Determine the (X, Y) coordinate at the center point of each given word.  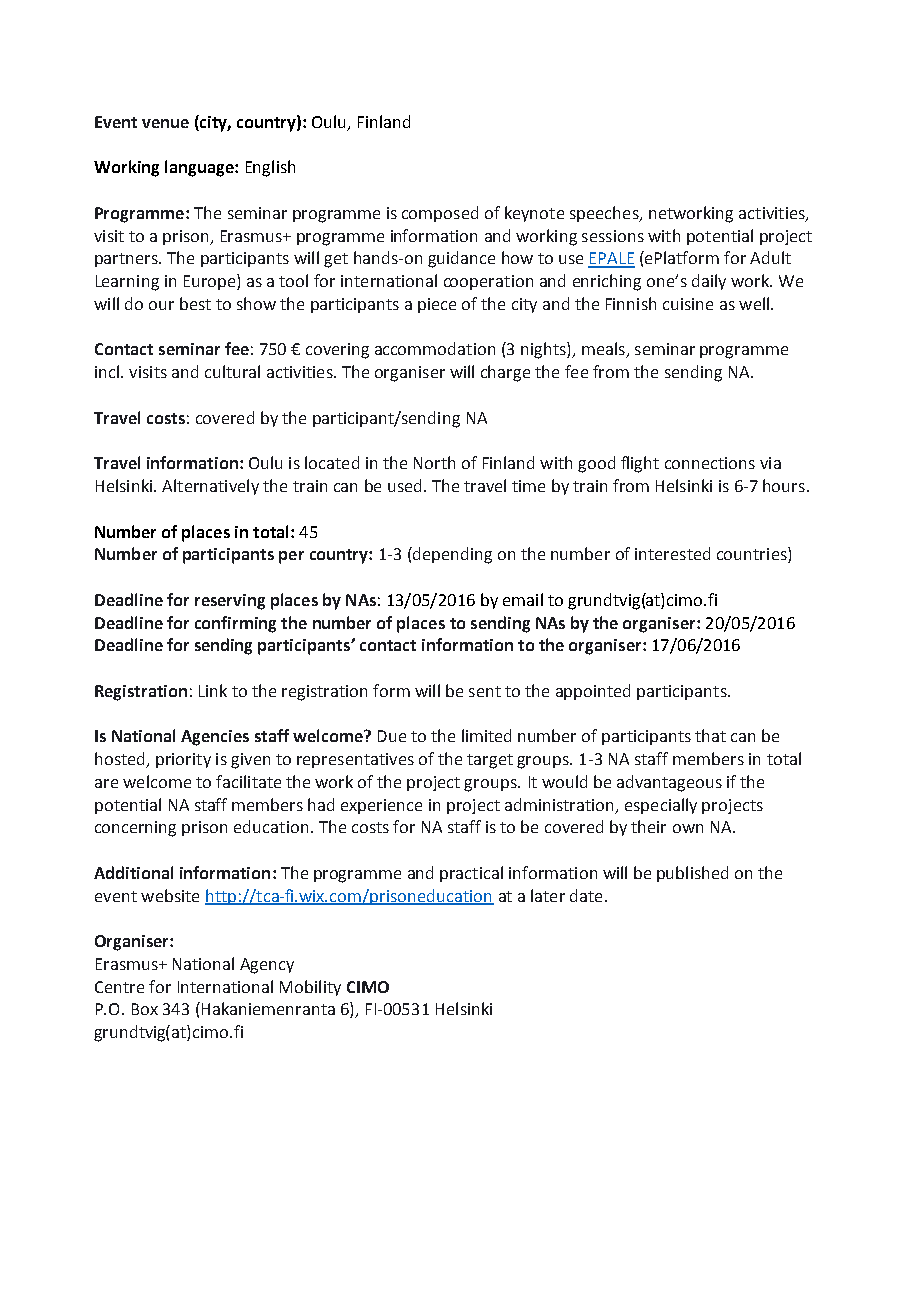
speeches (605, 214)
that (710, 735)
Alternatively (210, 487)
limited (486, 735)
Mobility (310, 988)
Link (213, 690)
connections (710, 463)
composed (440, 214)
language (200, 168)
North (434, 462)
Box (145, 1009)
